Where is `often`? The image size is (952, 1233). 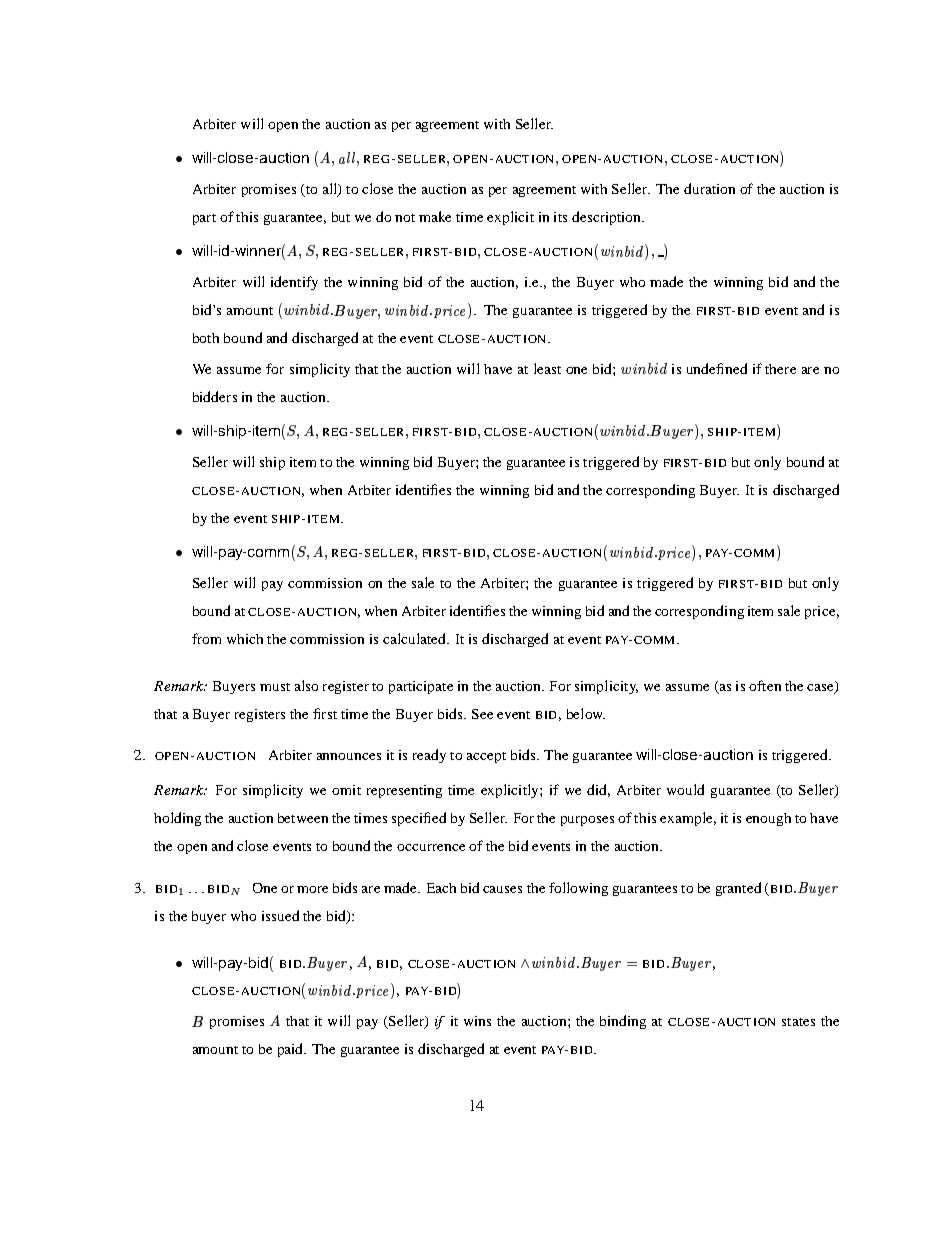 often is located at coordinates (765, 685).
